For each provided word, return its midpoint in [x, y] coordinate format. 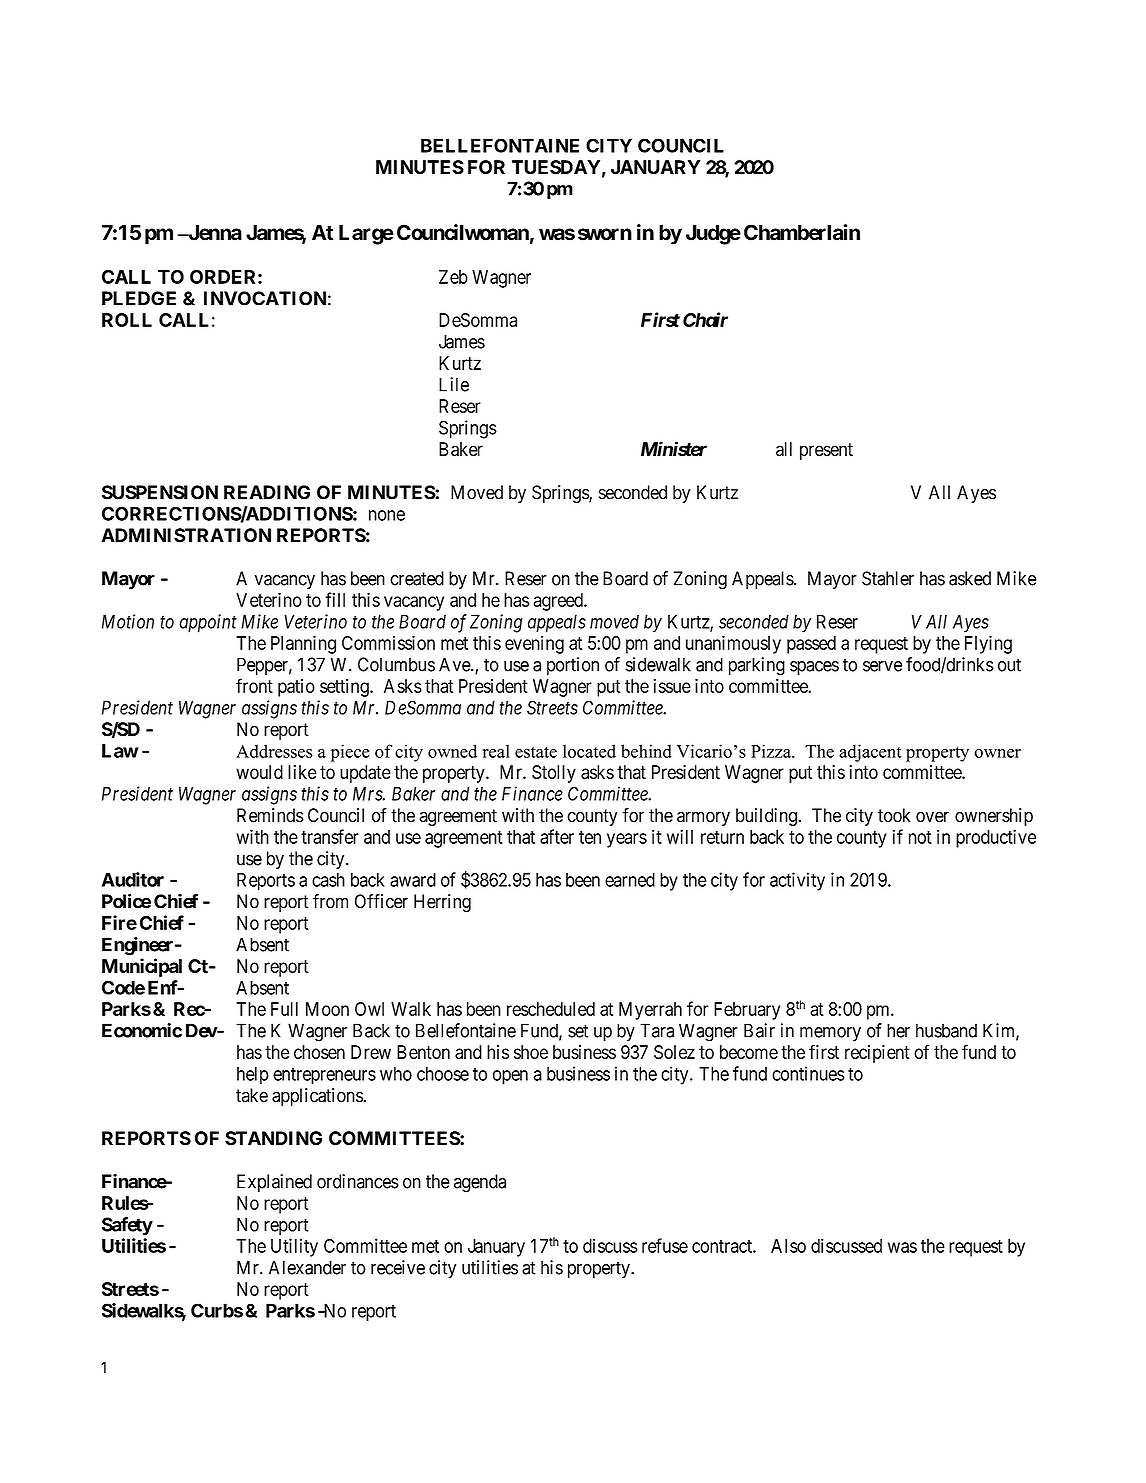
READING [267, 492]
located [589, 751]
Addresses [274, 751]
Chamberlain [802, 232]
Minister [674, 449]
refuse [665, 1245]
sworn [605, 234]
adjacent [870, 753]
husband [946, 1030]
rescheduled [551, 1009]
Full [284, 1009]
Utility [294, 1247]
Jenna [214, 233]
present [826, 451]
